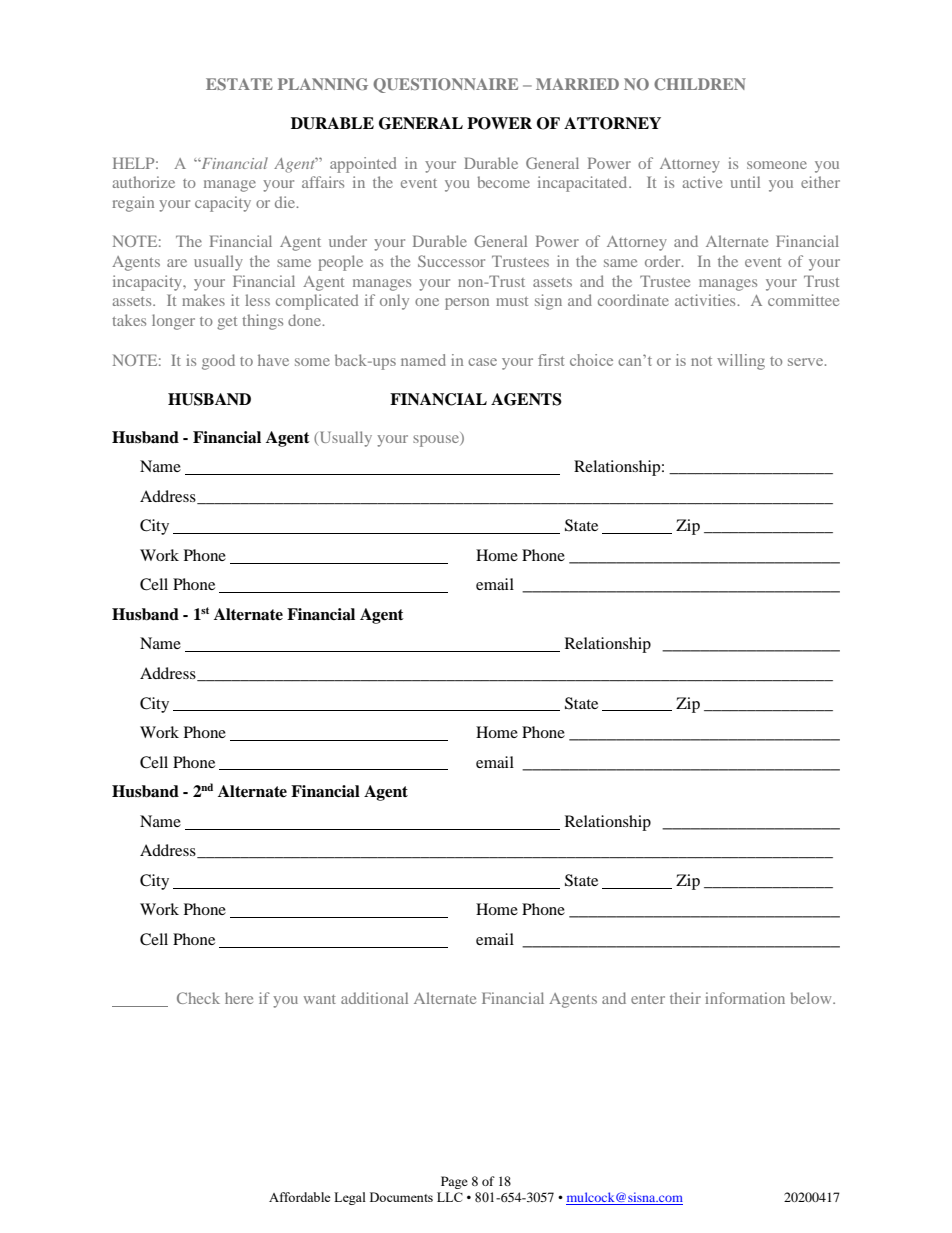  Describe the element at coordinates (741, 362) in the document. I see `willing` at that location.
